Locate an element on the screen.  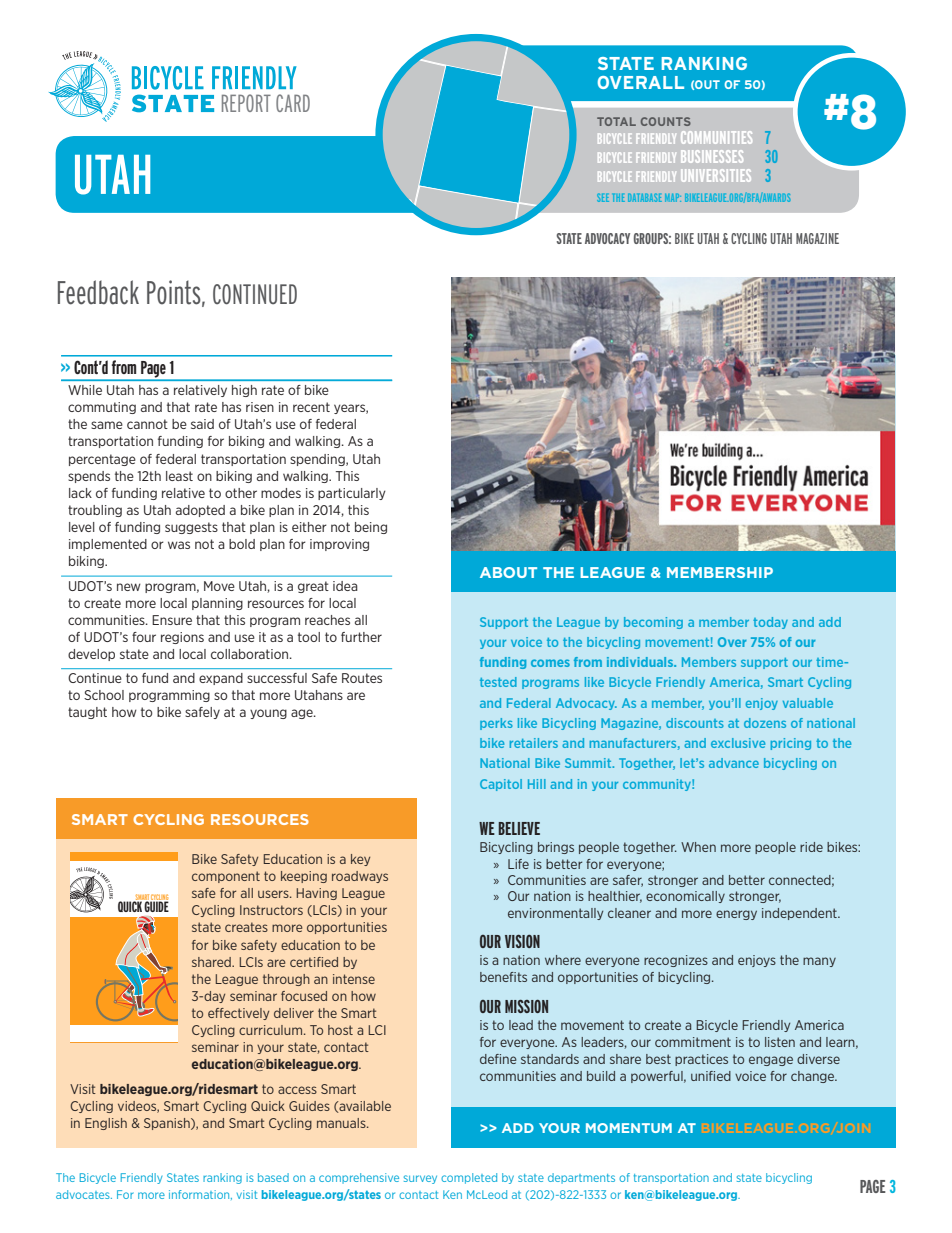
information is located at coordinates (200, 1195).
